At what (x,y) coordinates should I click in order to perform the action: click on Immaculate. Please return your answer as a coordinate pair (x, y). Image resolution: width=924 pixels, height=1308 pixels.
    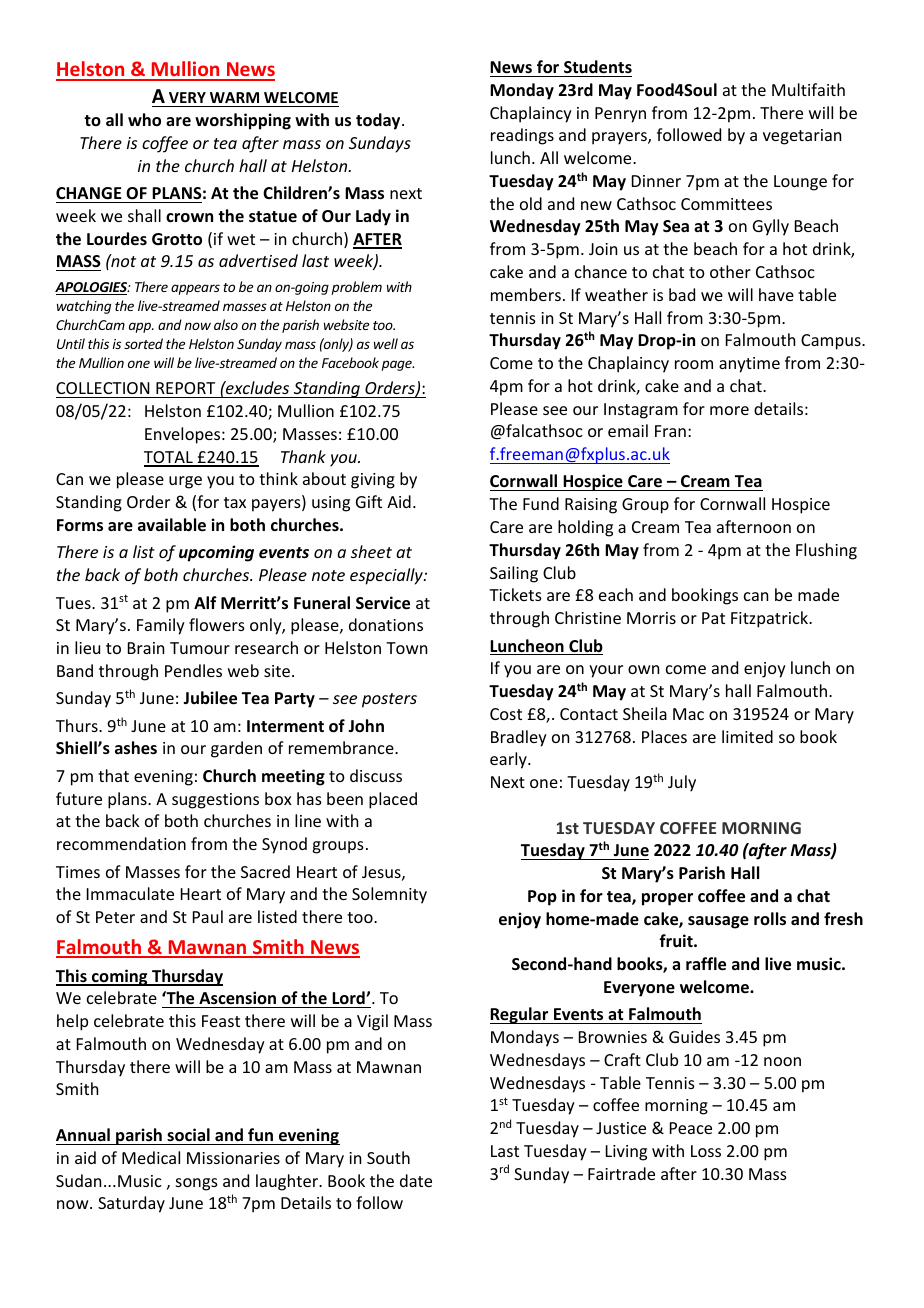
    Looking at the image, I should click on (130, 893).
